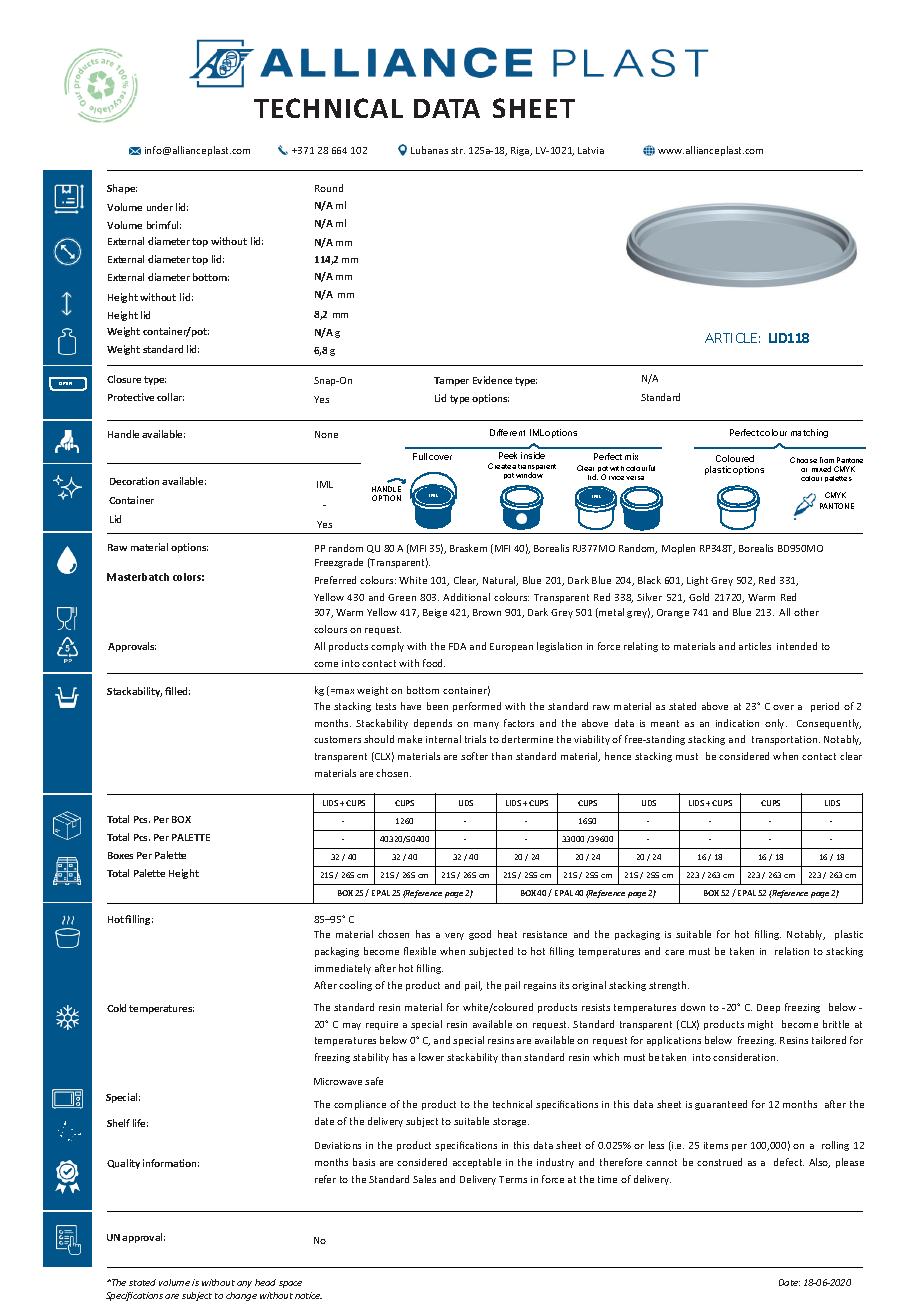  What do you see at coordinates (521, 151) in the image?
I see `Riga` at bounding box center [521, 151].
